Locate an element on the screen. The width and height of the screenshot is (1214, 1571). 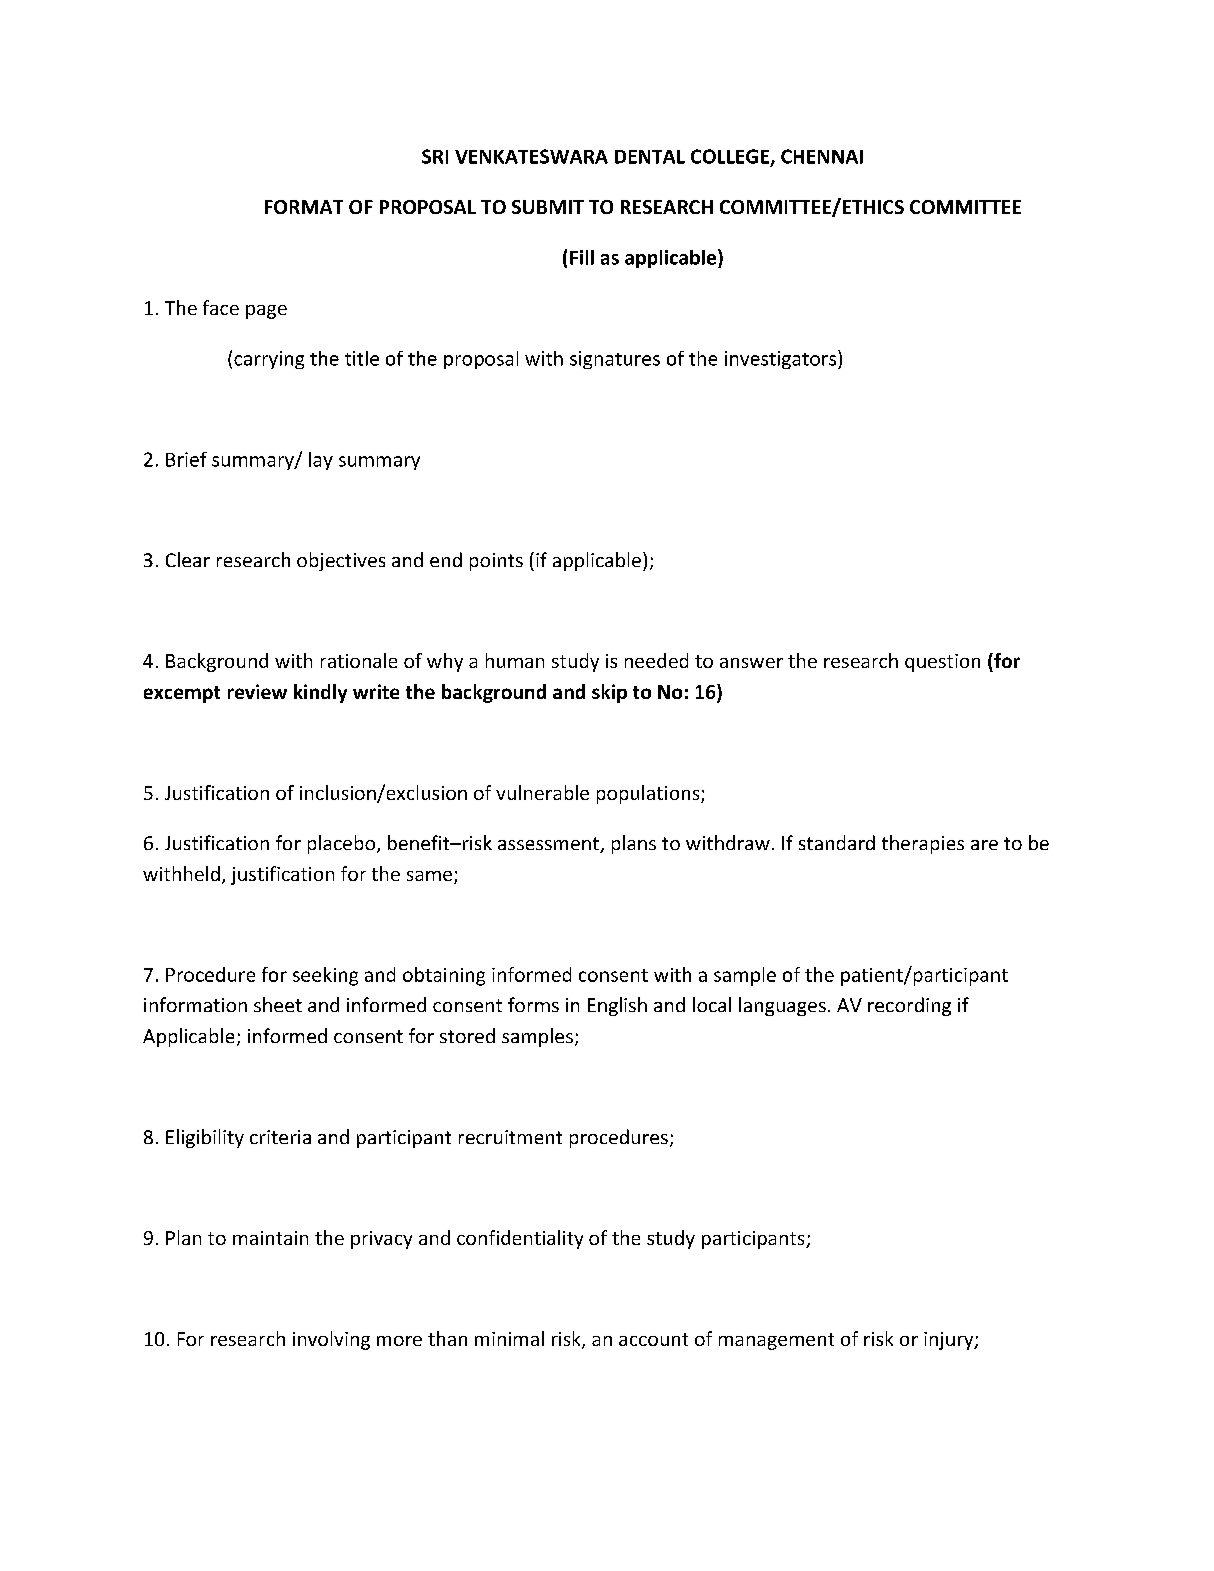
CHENNAI is located at coordinates (822, 156).
